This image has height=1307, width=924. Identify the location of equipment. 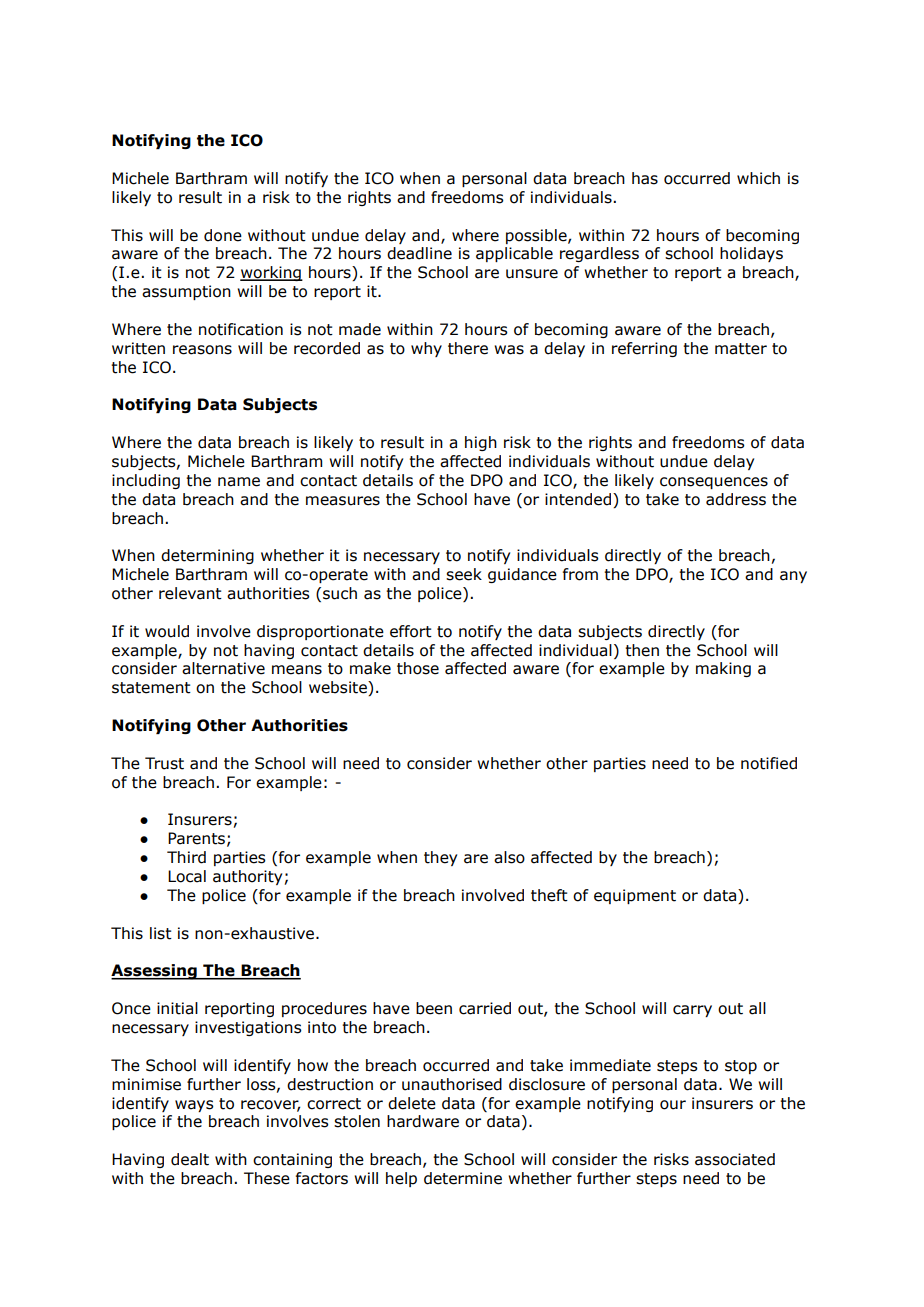
(635, 896).
